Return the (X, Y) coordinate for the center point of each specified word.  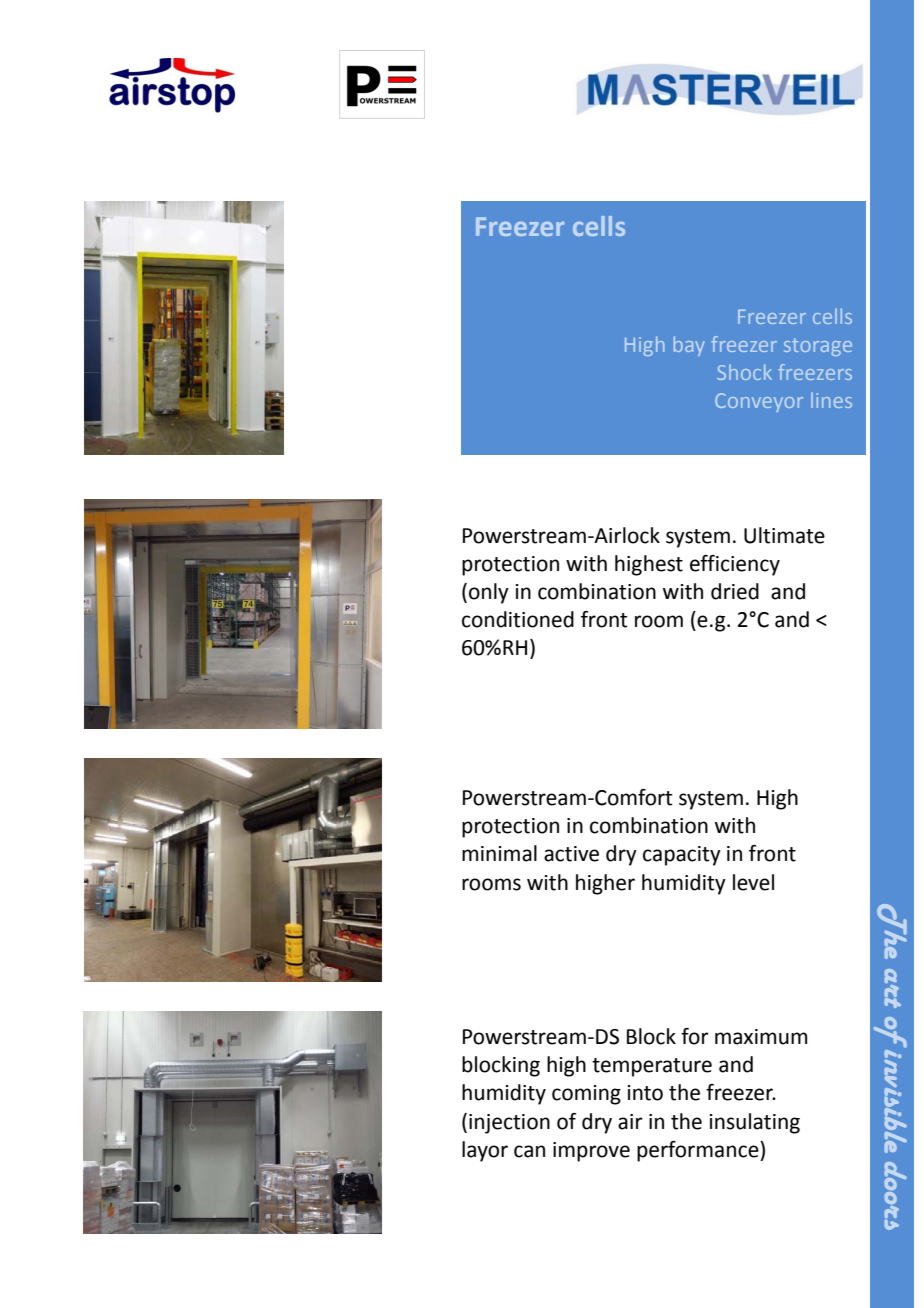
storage (818, 347)
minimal (499, 853)
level (753, 882)
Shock (744, 372)
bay (689, 346)
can (529, 1151)
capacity (682, 856)
